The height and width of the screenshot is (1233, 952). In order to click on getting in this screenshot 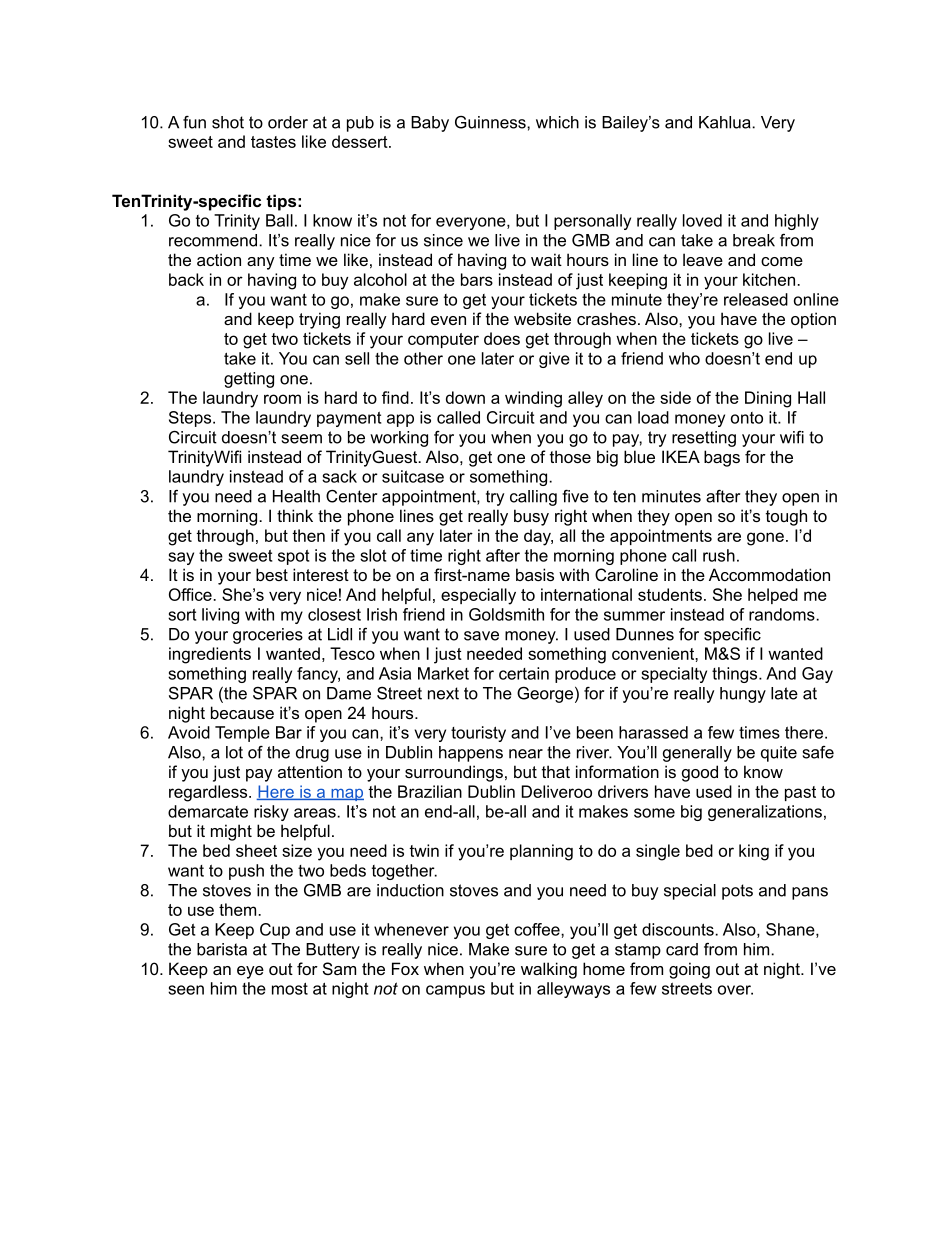, I will do `click(249, 380)`.
